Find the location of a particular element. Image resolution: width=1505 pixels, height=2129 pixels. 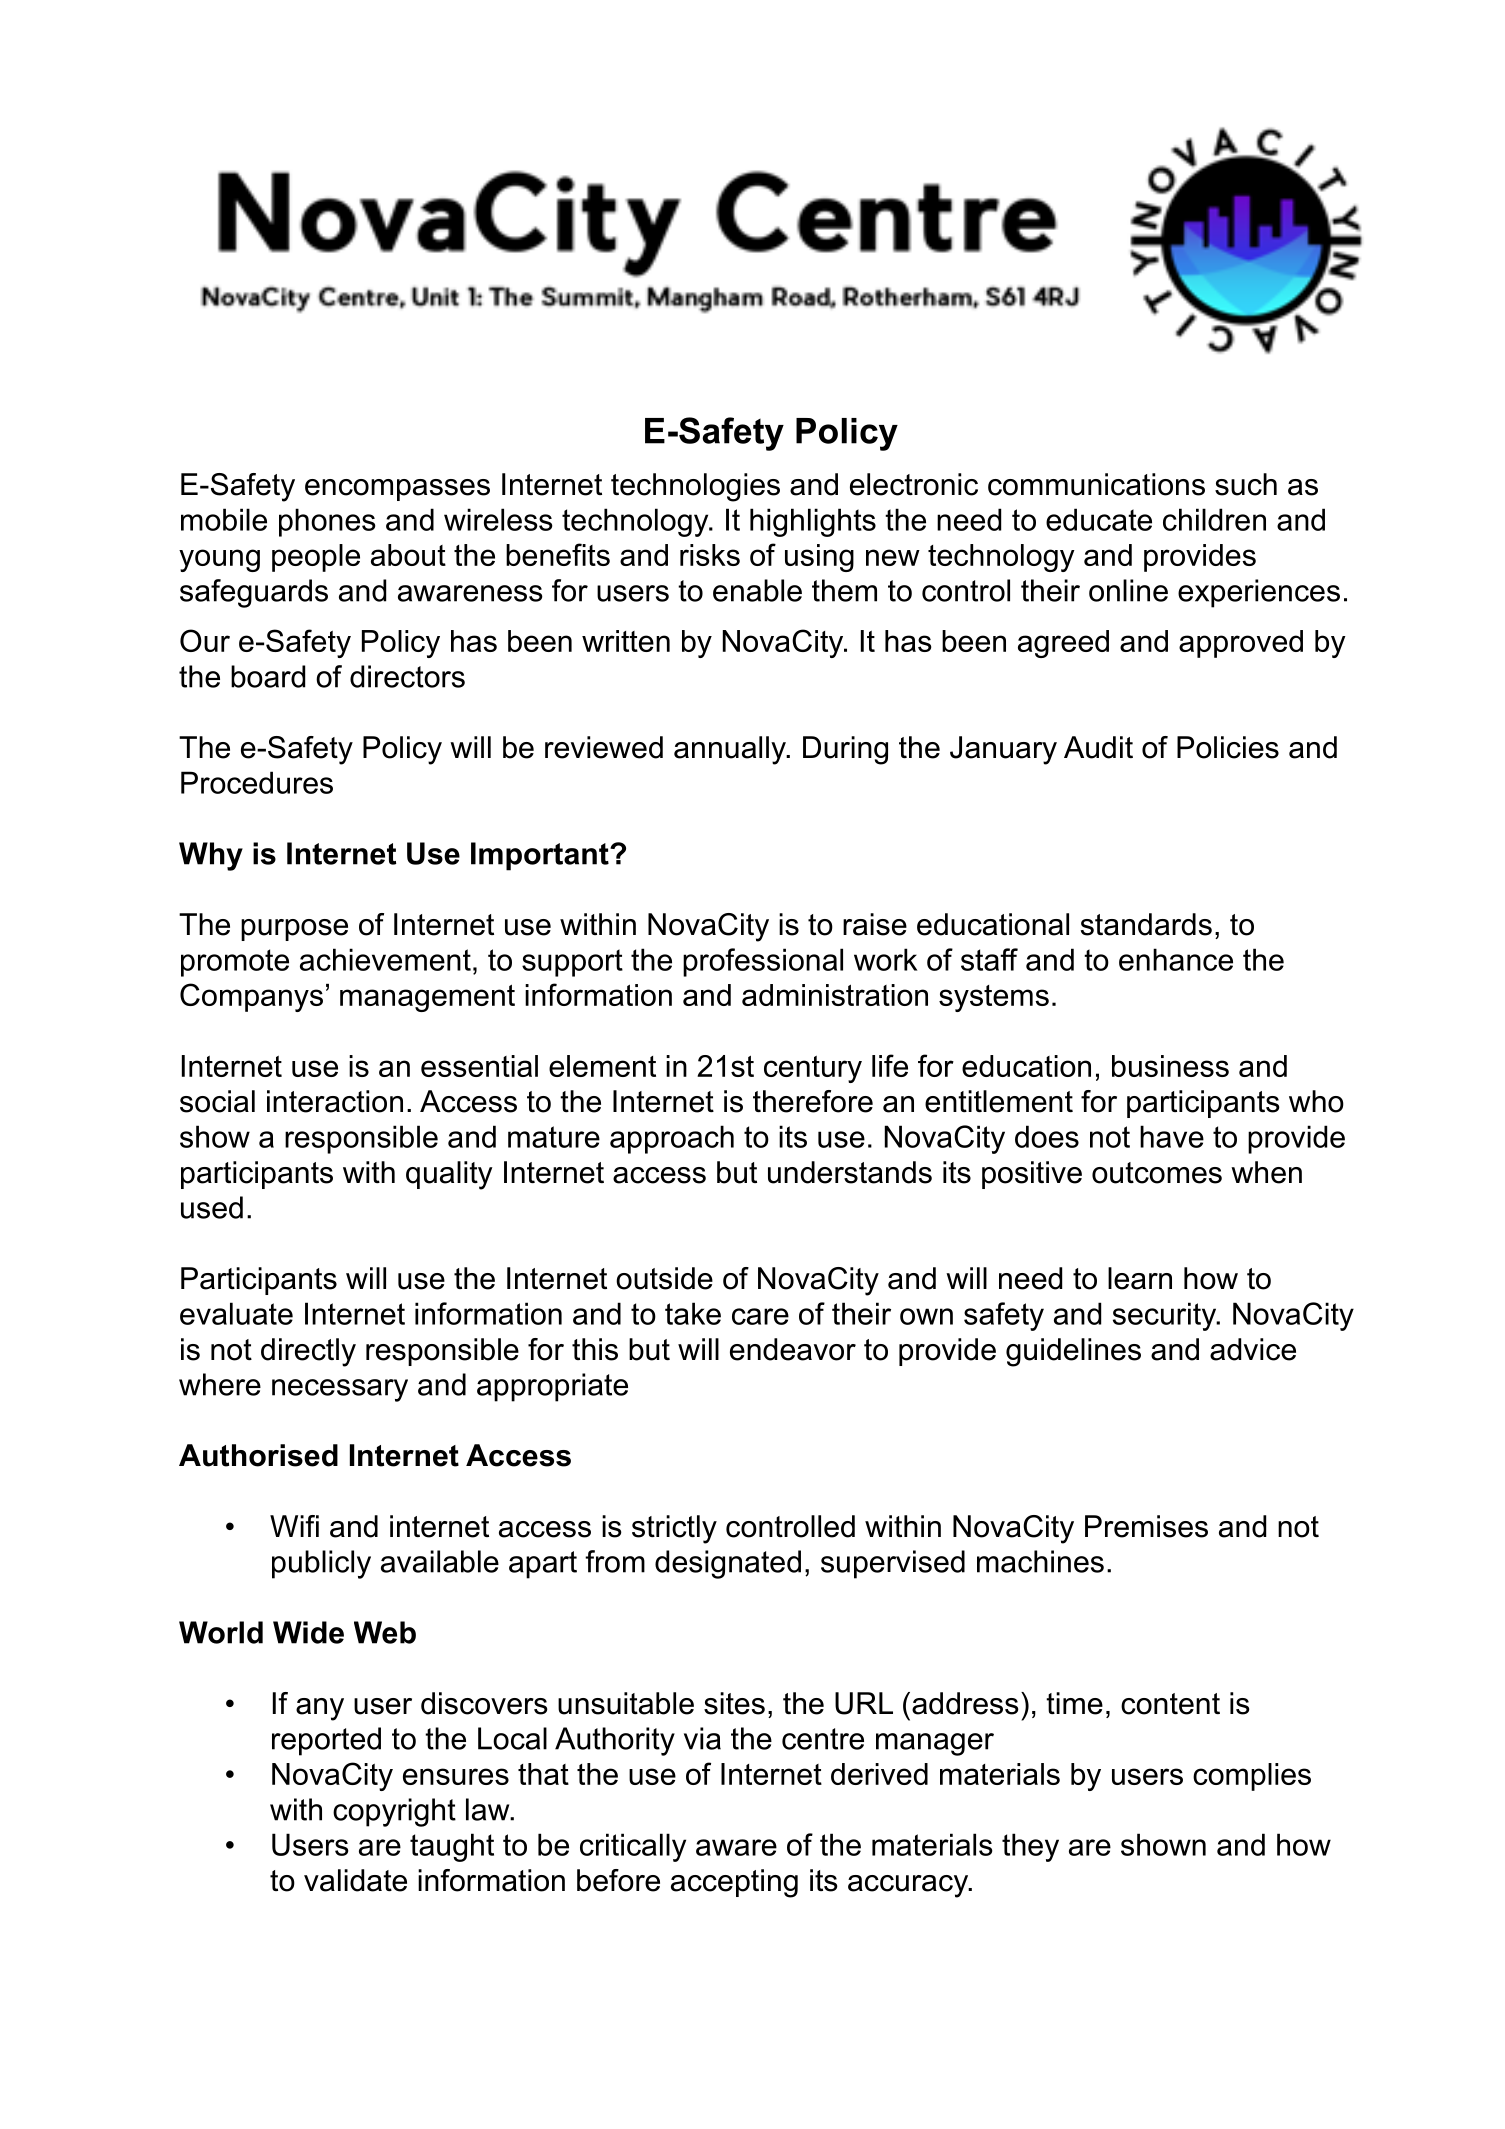

validate is located at coordinates (355, 1880).
